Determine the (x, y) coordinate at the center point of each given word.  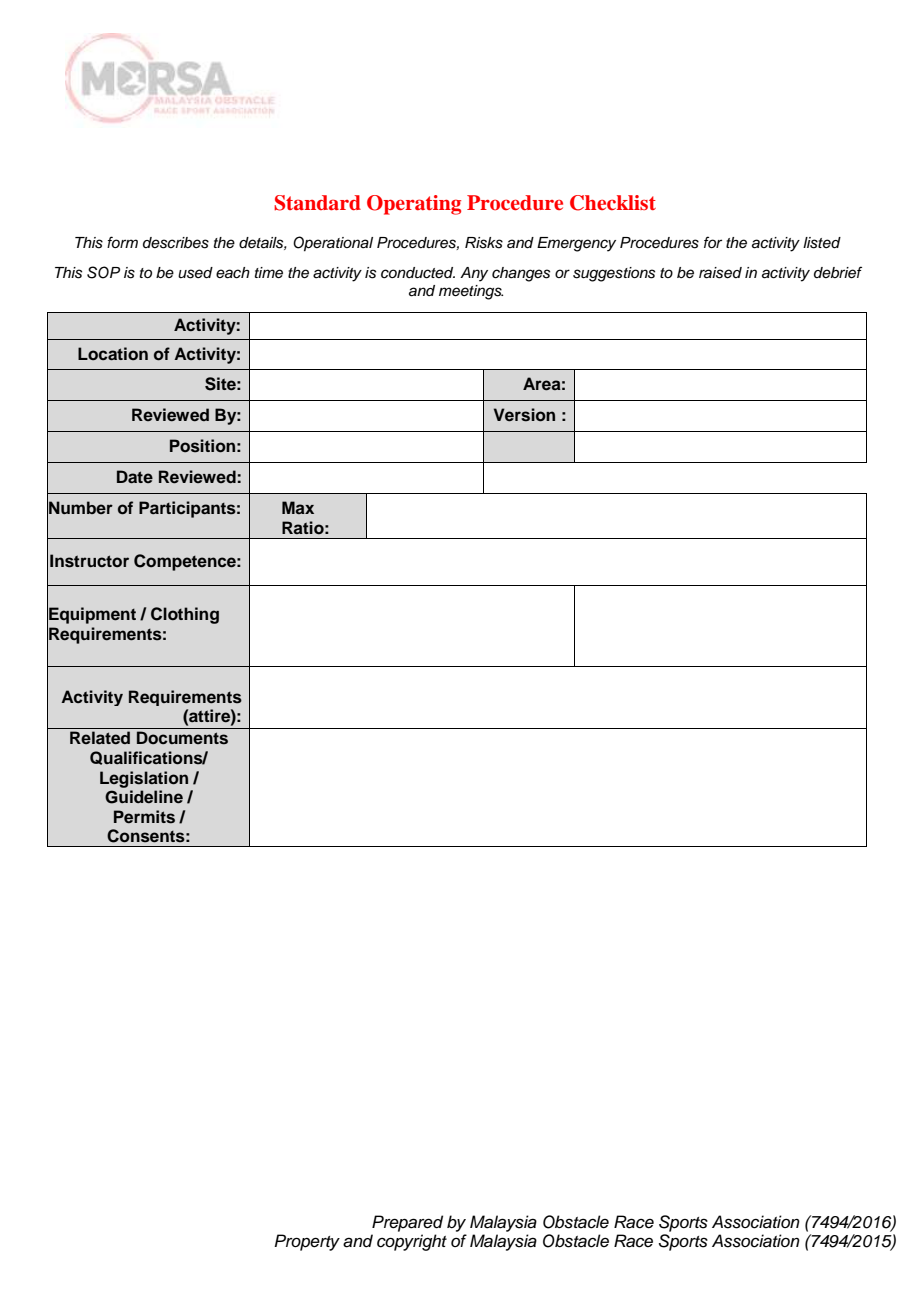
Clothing (185, 615)
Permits (144, 817)
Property (307, 1242)
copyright (412, 1242)
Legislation (144, 779)
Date (135, 476)
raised (720, 273)
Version (524, 415)
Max (298, 507)
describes (176, 243)
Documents (182, 738)
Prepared (407, 1223)
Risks (484, 243)
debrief (838, 272)
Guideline (144, 797)
